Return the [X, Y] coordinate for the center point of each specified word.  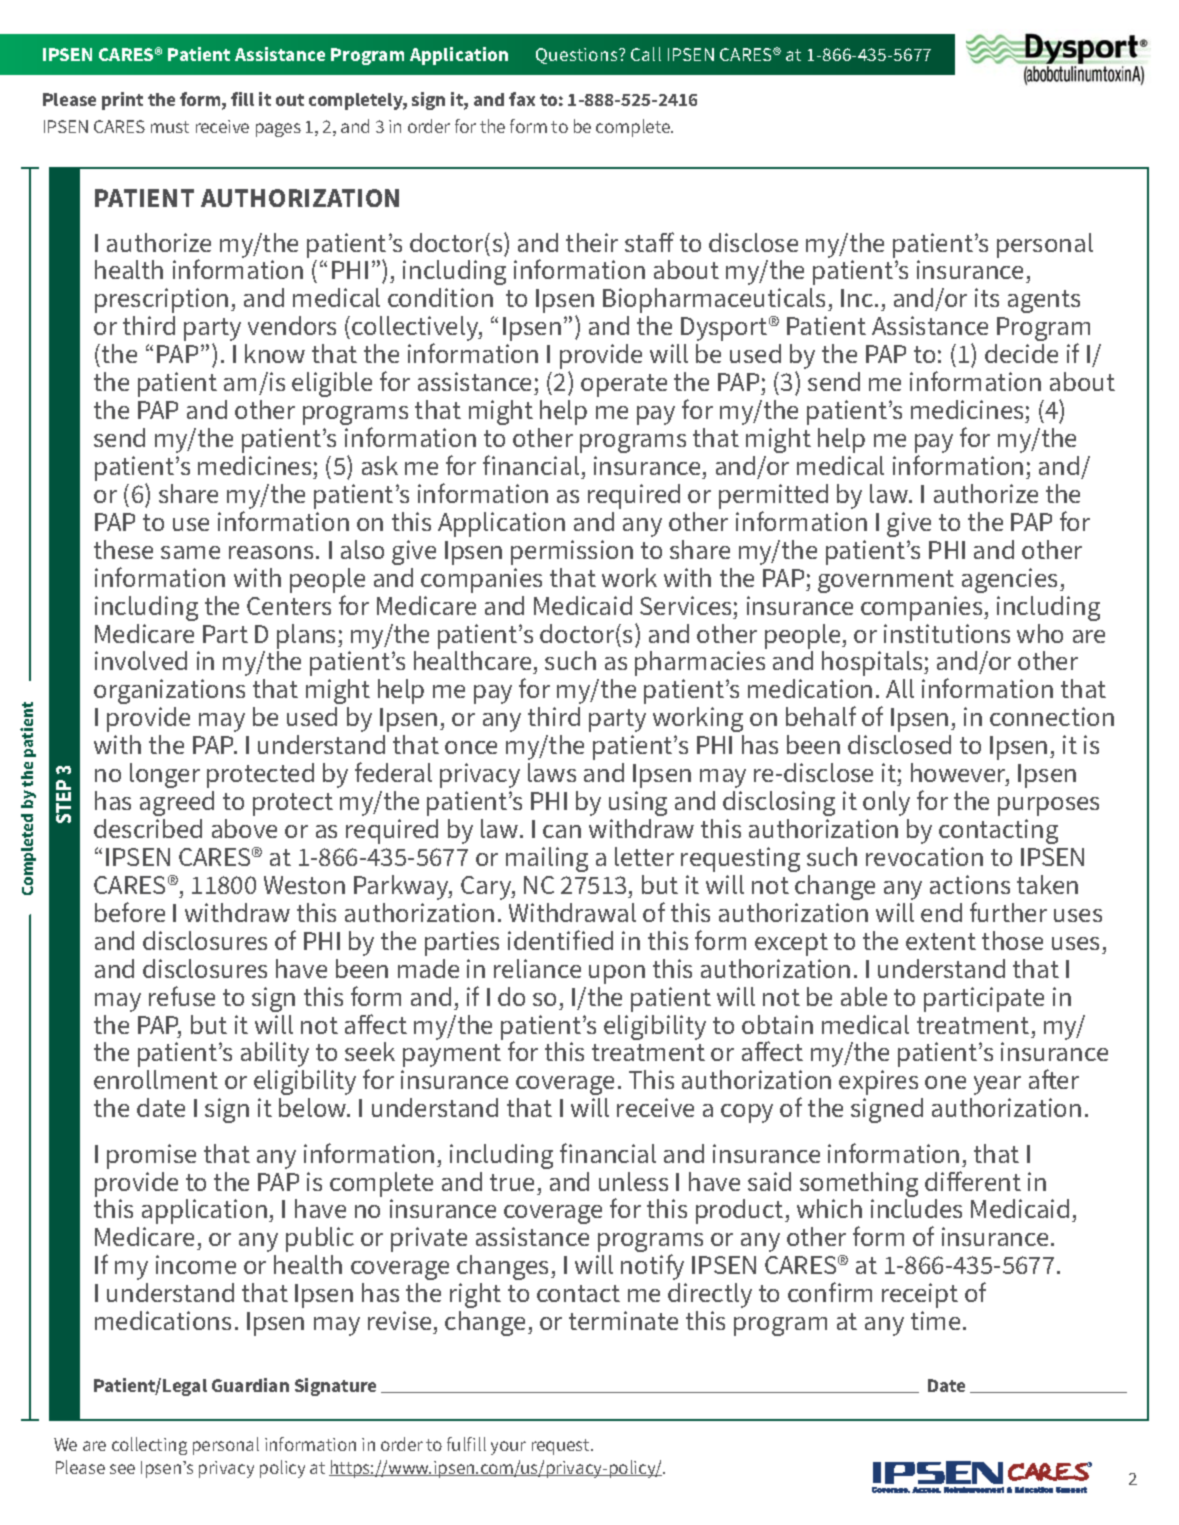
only [886, 803]
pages [278, 130]
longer [165, 775]
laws [552, 772]
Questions [578, 56]
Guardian [250, 1385]
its [987, 297]
